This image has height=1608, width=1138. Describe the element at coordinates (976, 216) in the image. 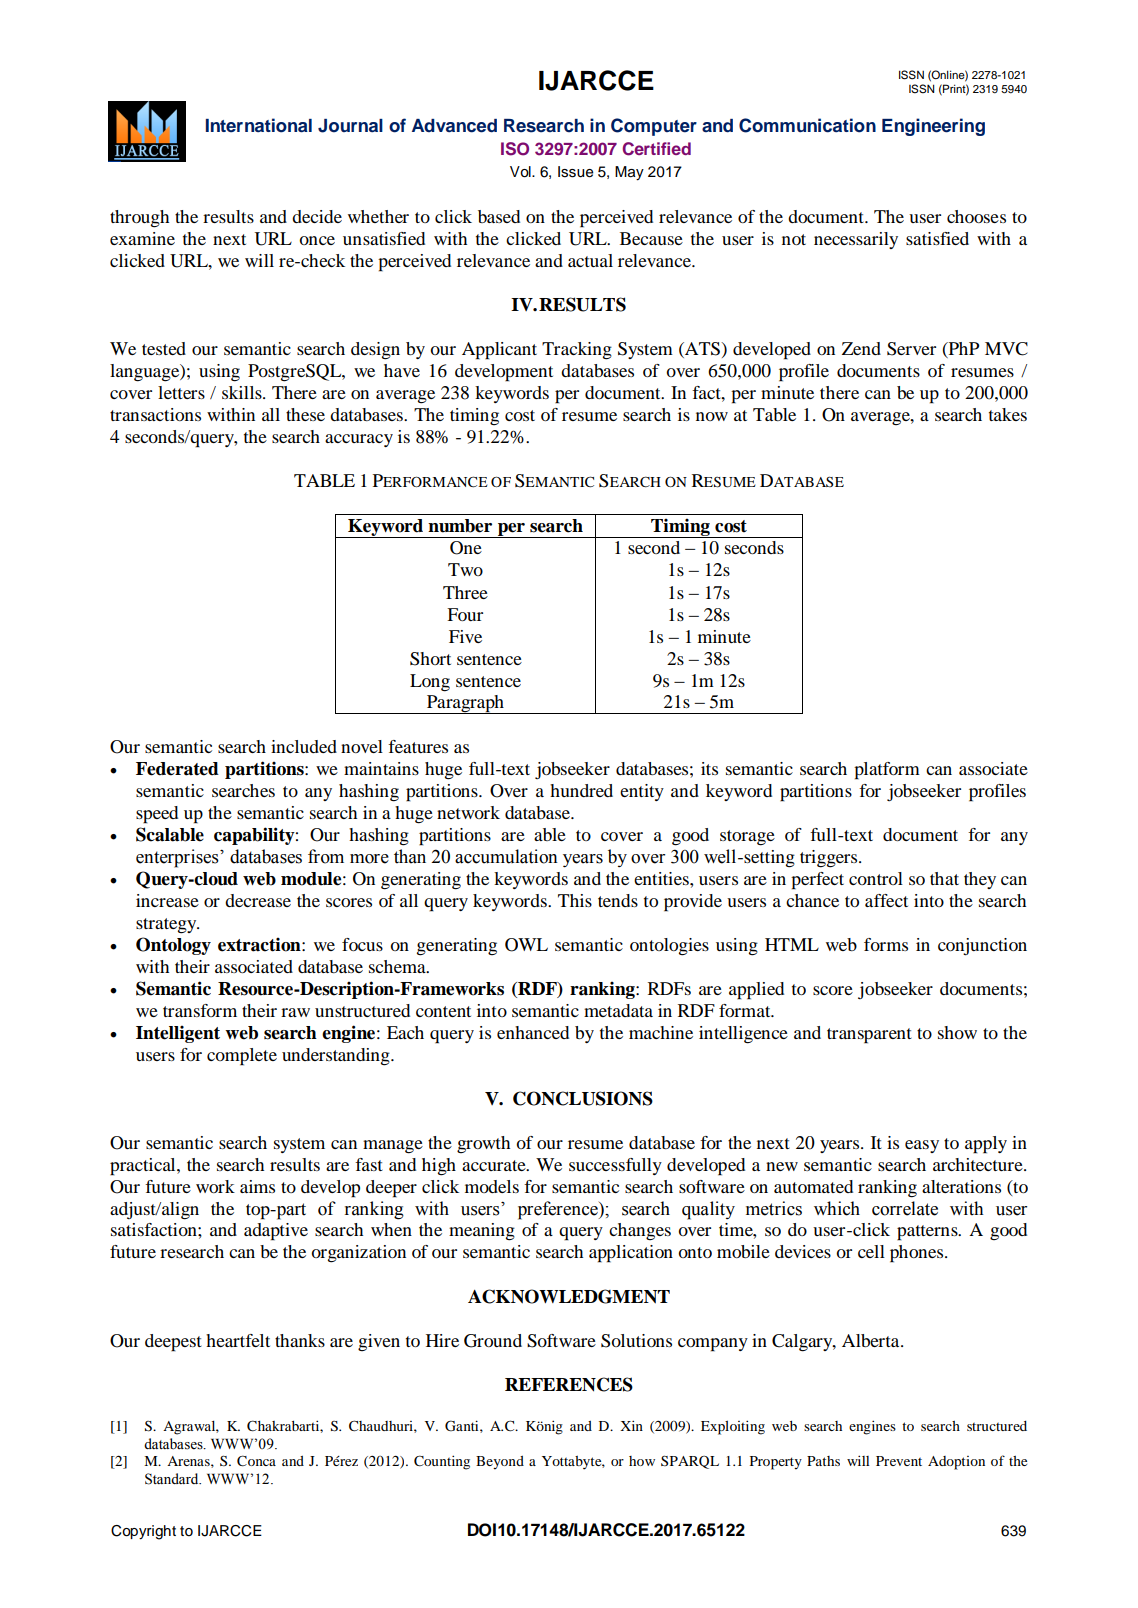

I see `chooses` at that location.
